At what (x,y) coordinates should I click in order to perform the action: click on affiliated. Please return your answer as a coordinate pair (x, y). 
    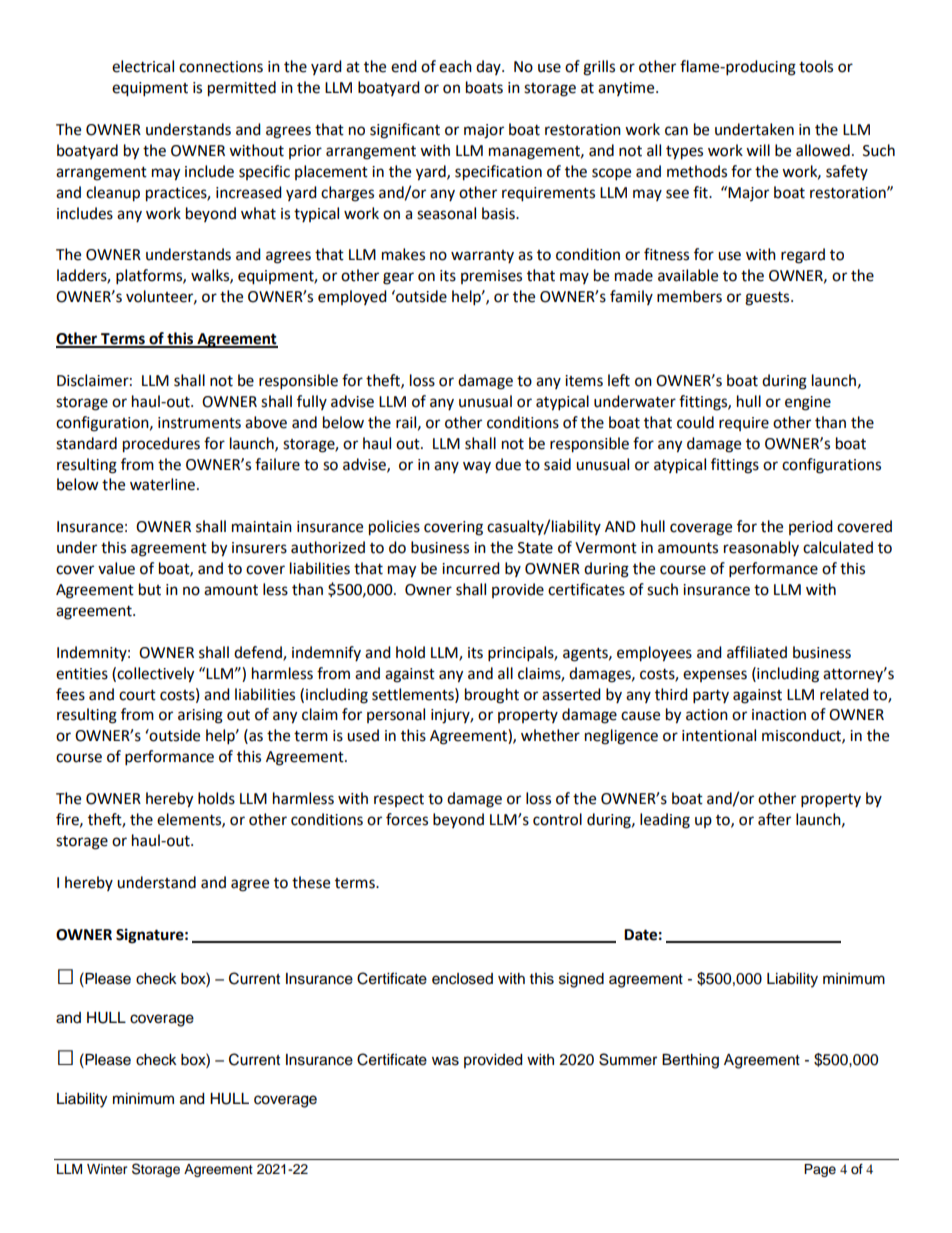
    Looking at the image, I should click on (757, 652).
